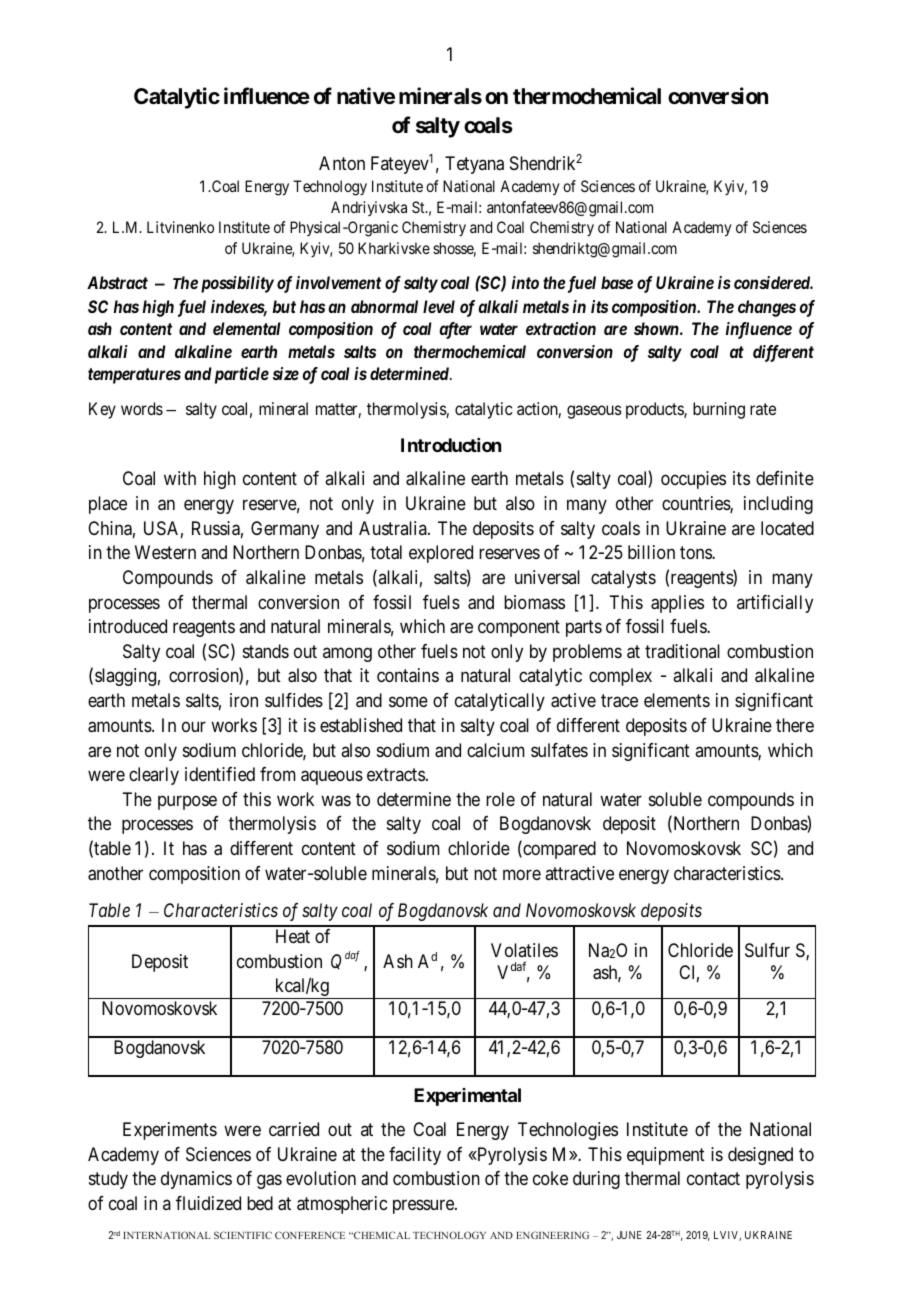  I want to click on calcium, so click(496, 750).
